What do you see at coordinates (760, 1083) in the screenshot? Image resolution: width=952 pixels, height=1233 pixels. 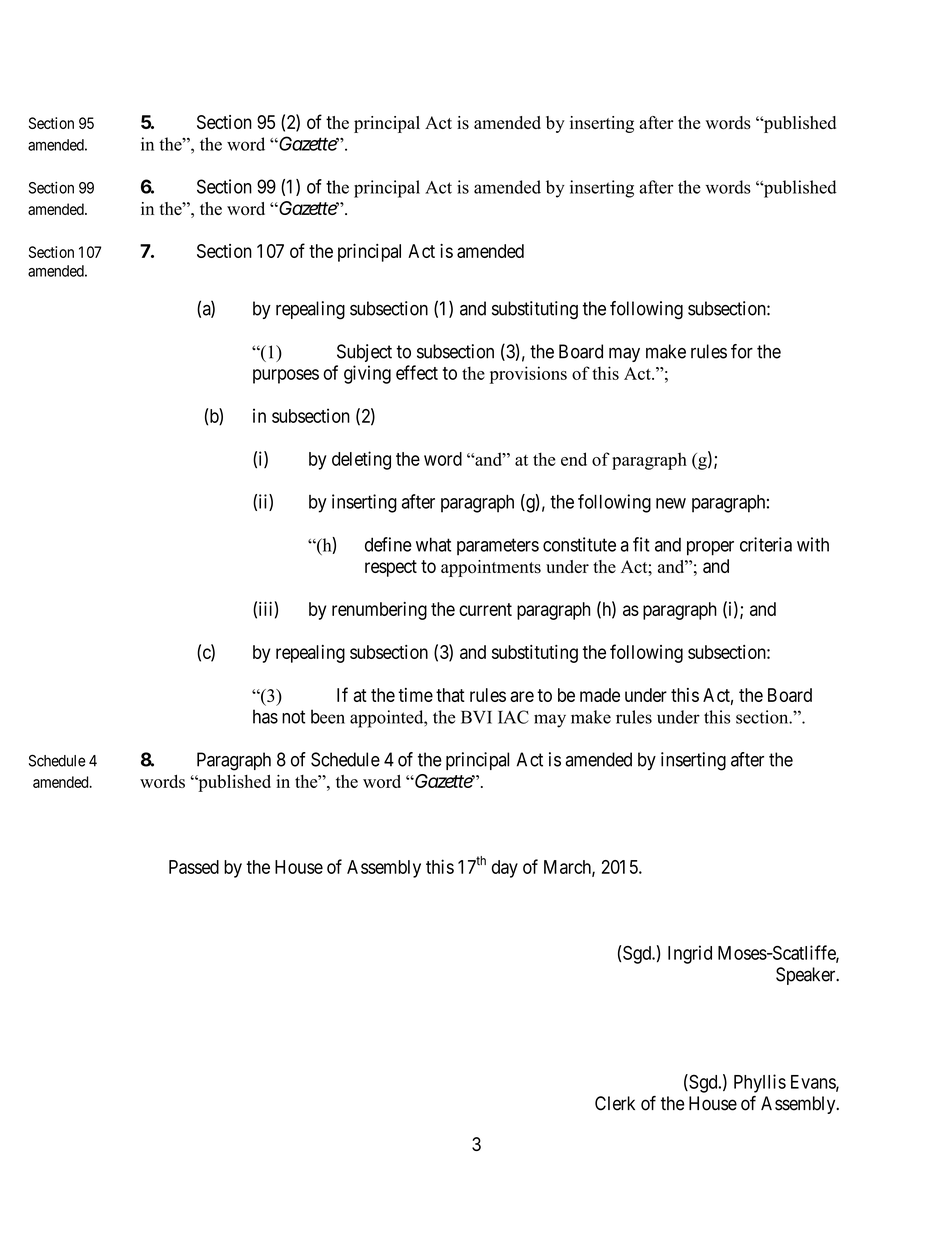 I see `Phyllis` at bounding box center [760, 1083].
